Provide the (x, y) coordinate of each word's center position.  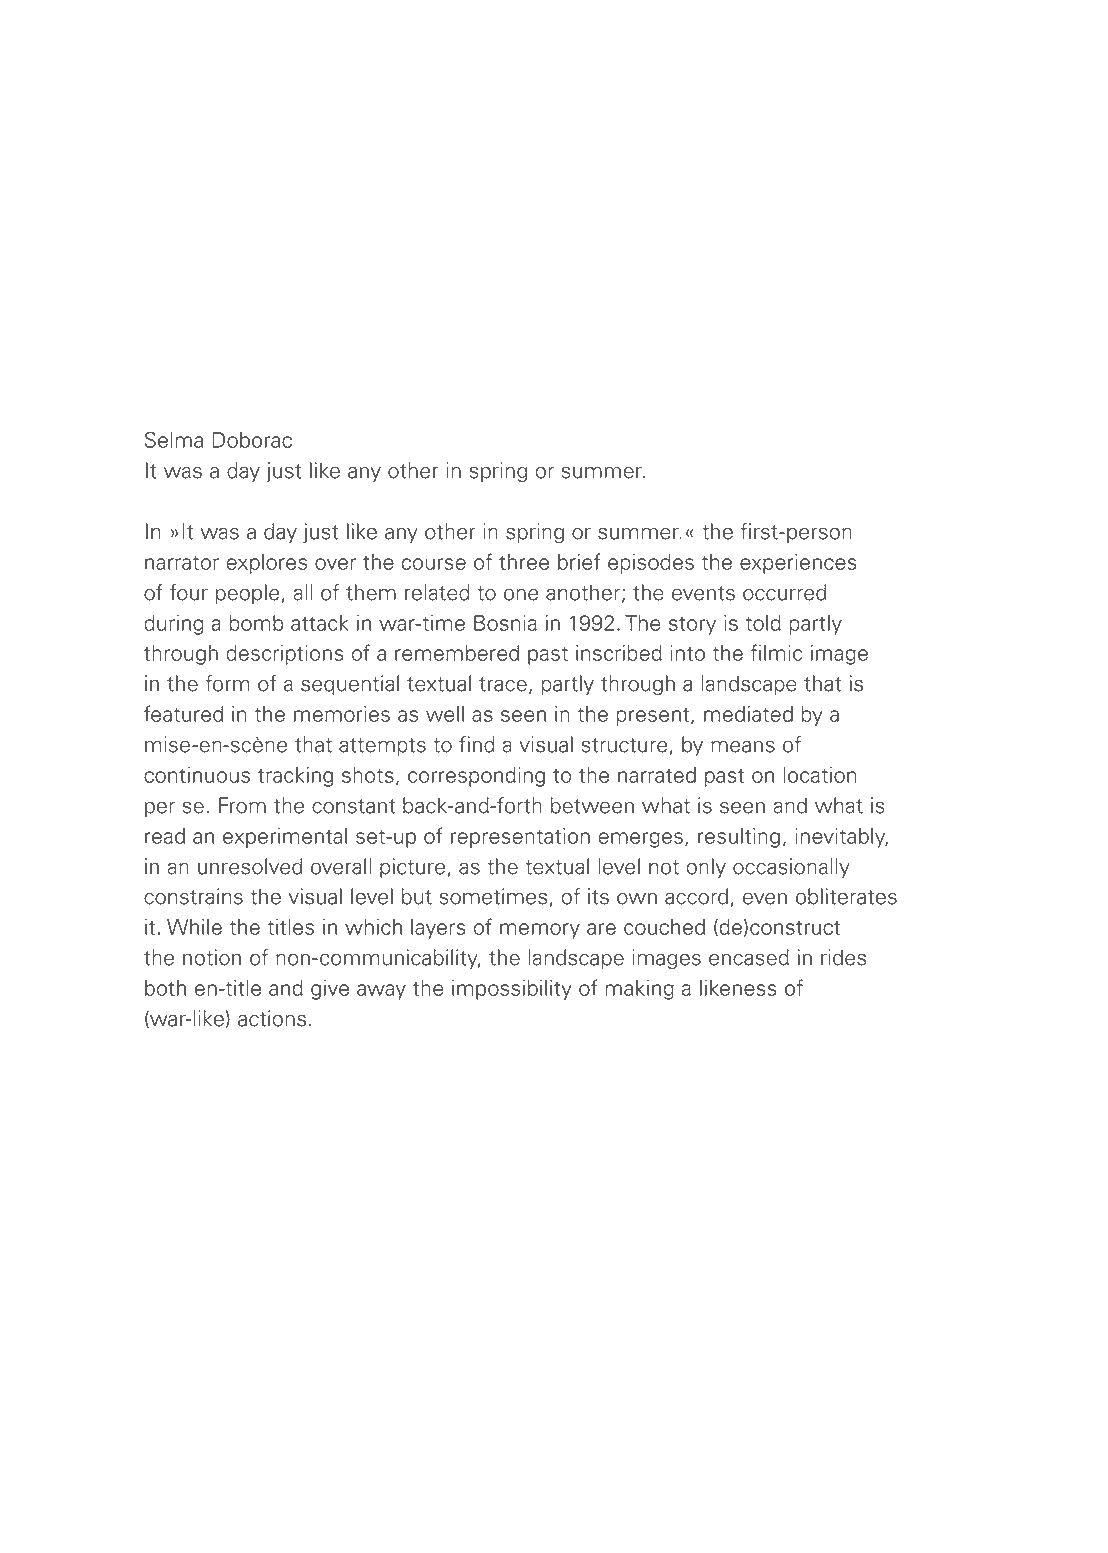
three (524, 562)
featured (183, 713)
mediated (748, 714)
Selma (174, 439)
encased (749, 957)
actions (272, 1018)
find (477, 744)
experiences (798, 564)
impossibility (512, 990)
